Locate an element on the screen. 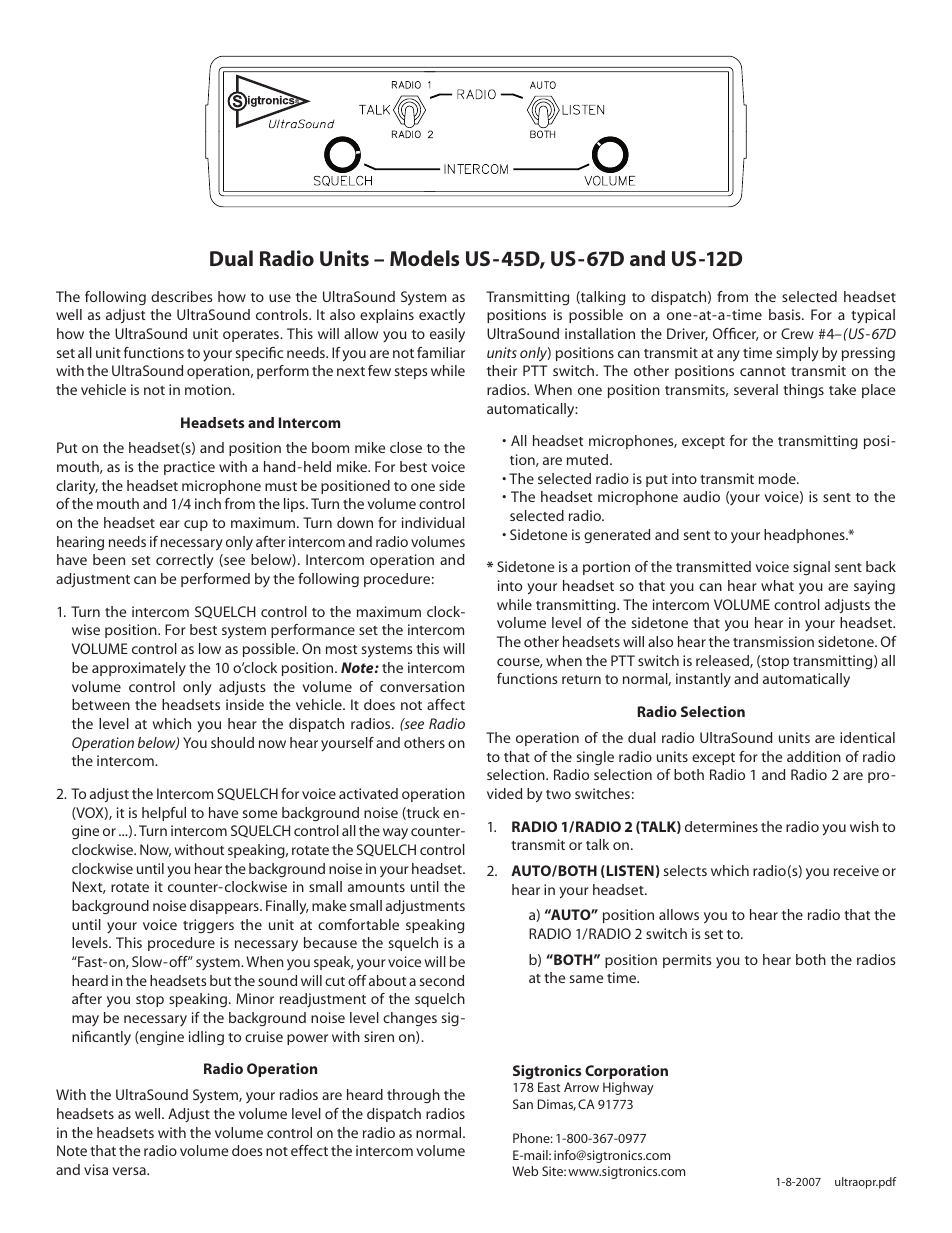 The width and height of the screenshot is (952, 1233). should is located at coordinates (232, 742).
